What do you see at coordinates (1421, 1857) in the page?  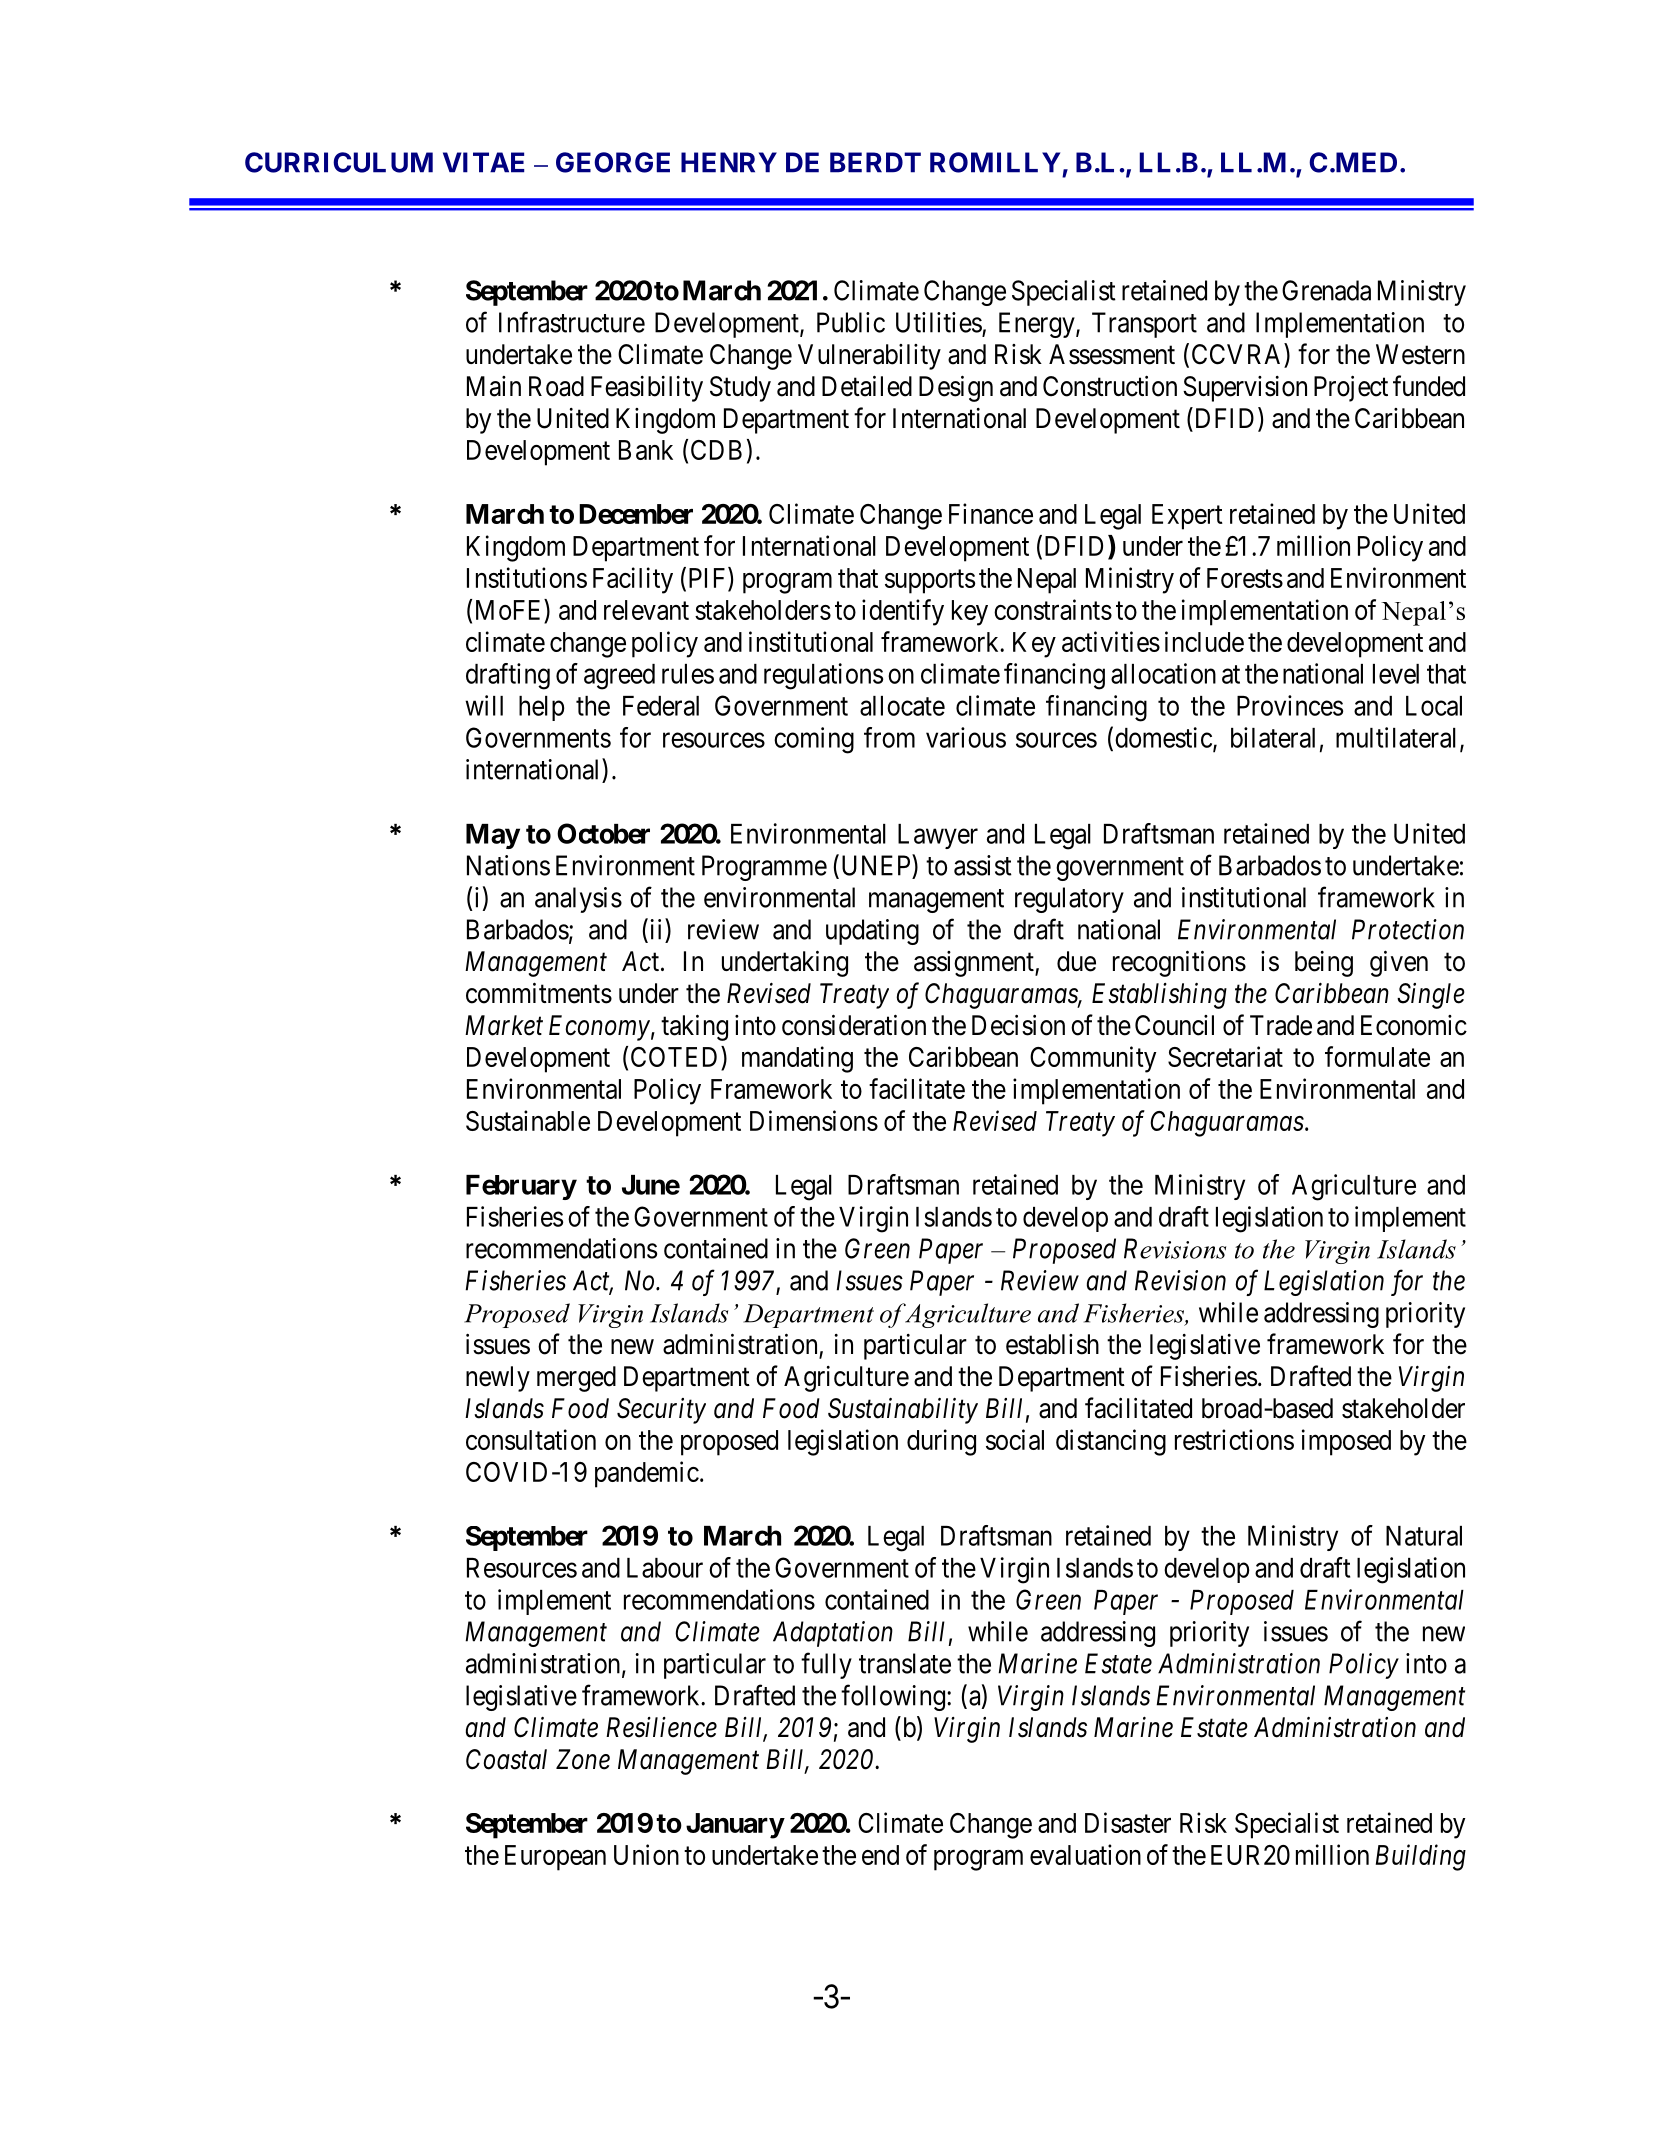 I see `Building` at bounding box center [1421, 1857].
